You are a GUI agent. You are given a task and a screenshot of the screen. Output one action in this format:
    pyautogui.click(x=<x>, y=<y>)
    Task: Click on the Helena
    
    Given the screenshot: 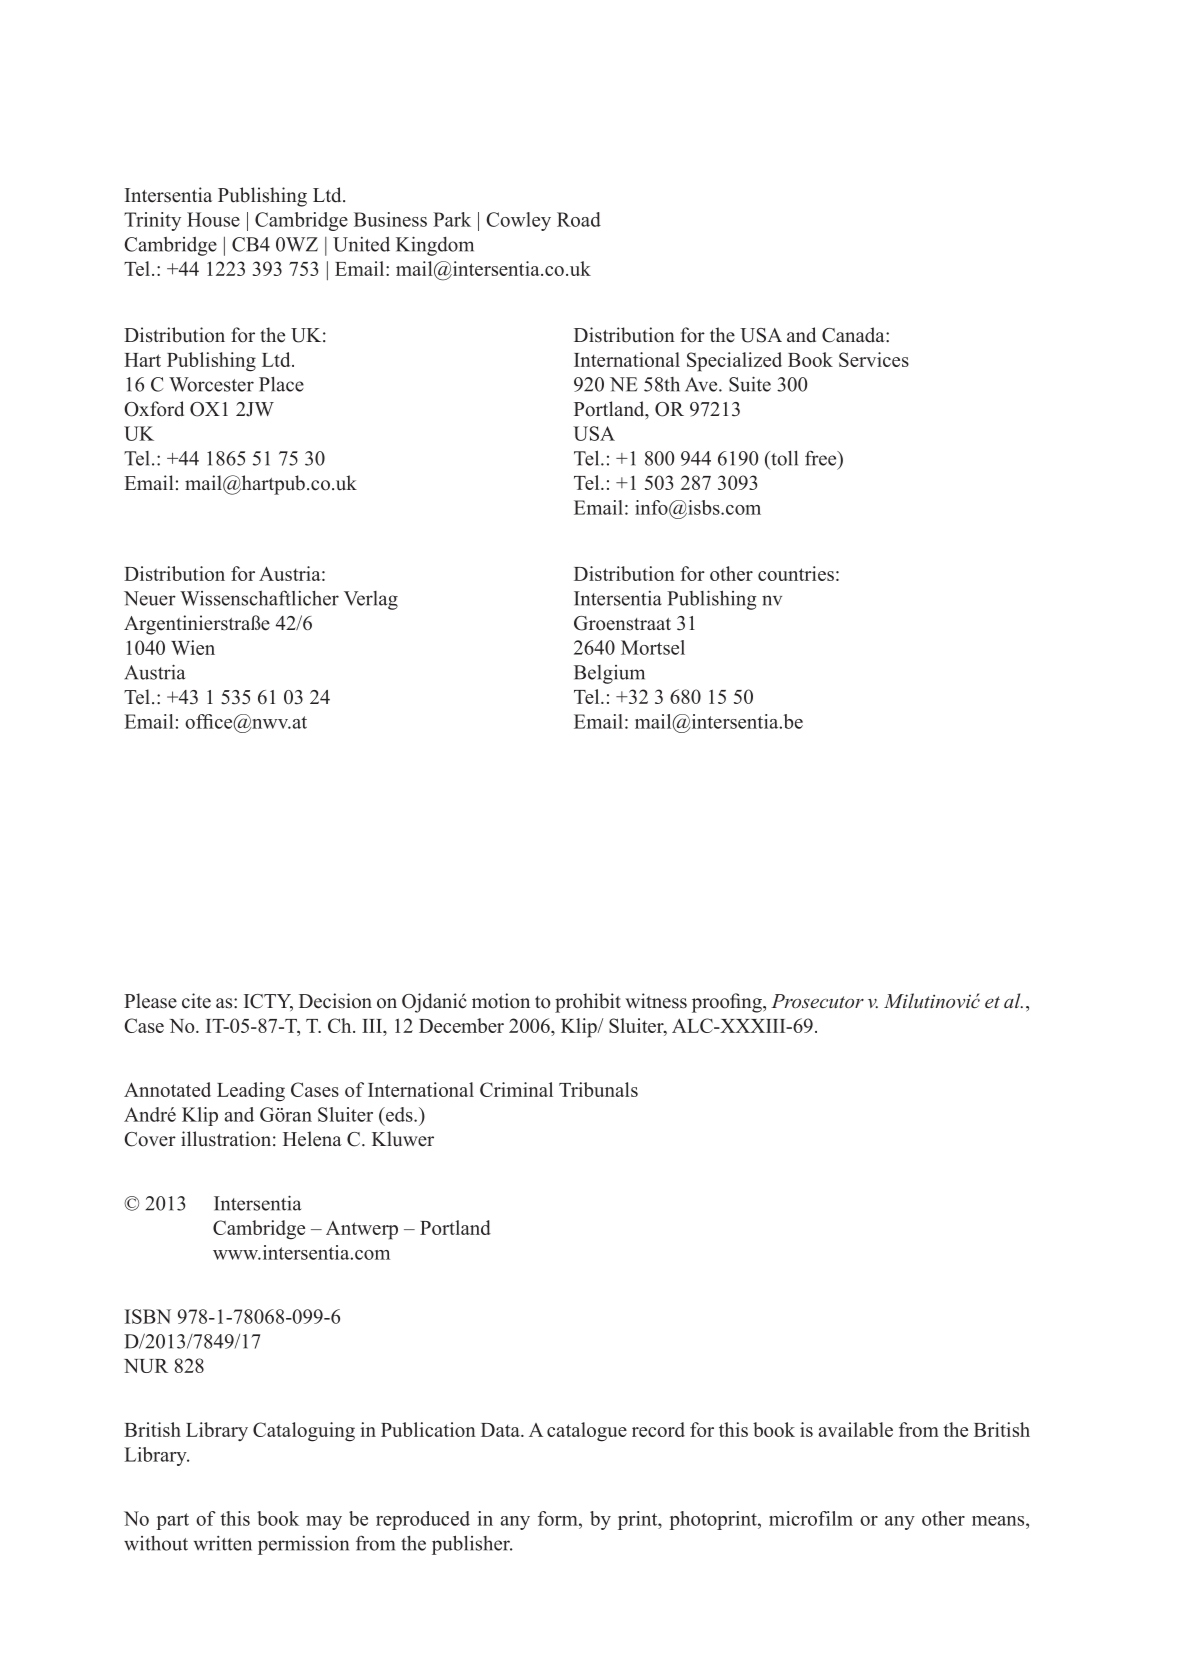 What is the action you would take?
    pyautogui.click(x=312, y=1139)
